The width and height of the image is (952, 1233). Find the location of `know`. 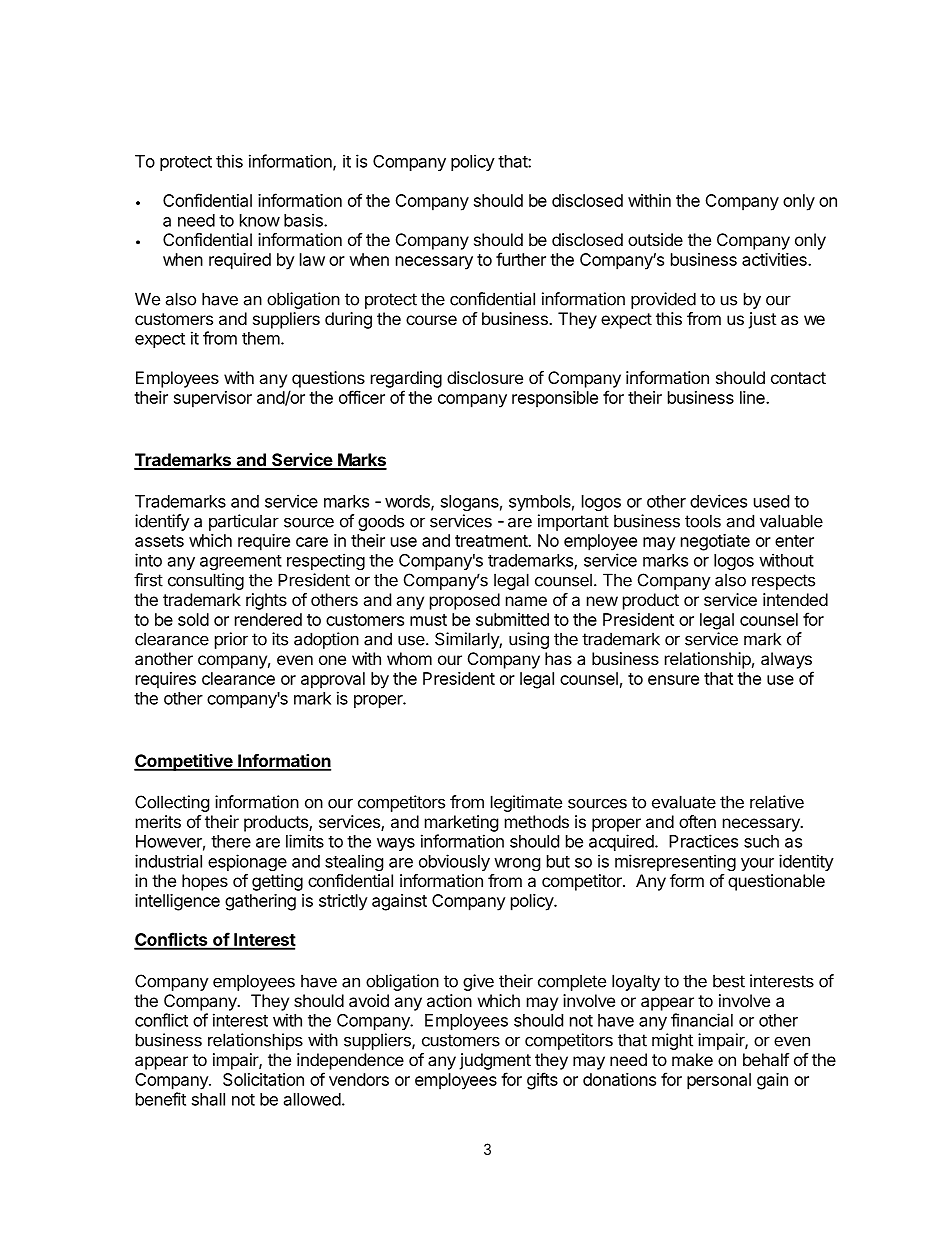

know is located at coordinates (260, 220).
